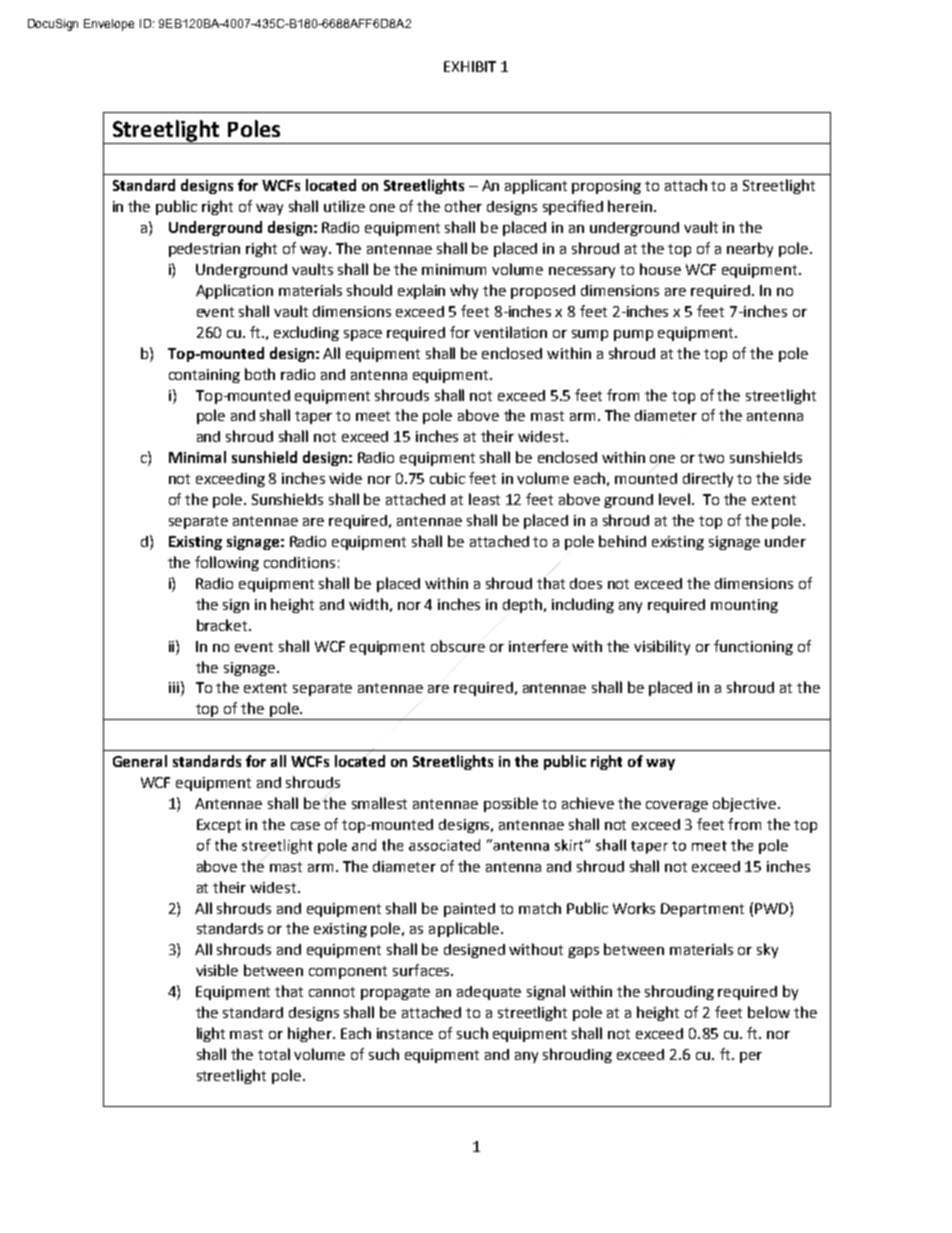 This screenshot has height=1233, width=952. I want to click on EXHIBIT, so click(470, 66).
